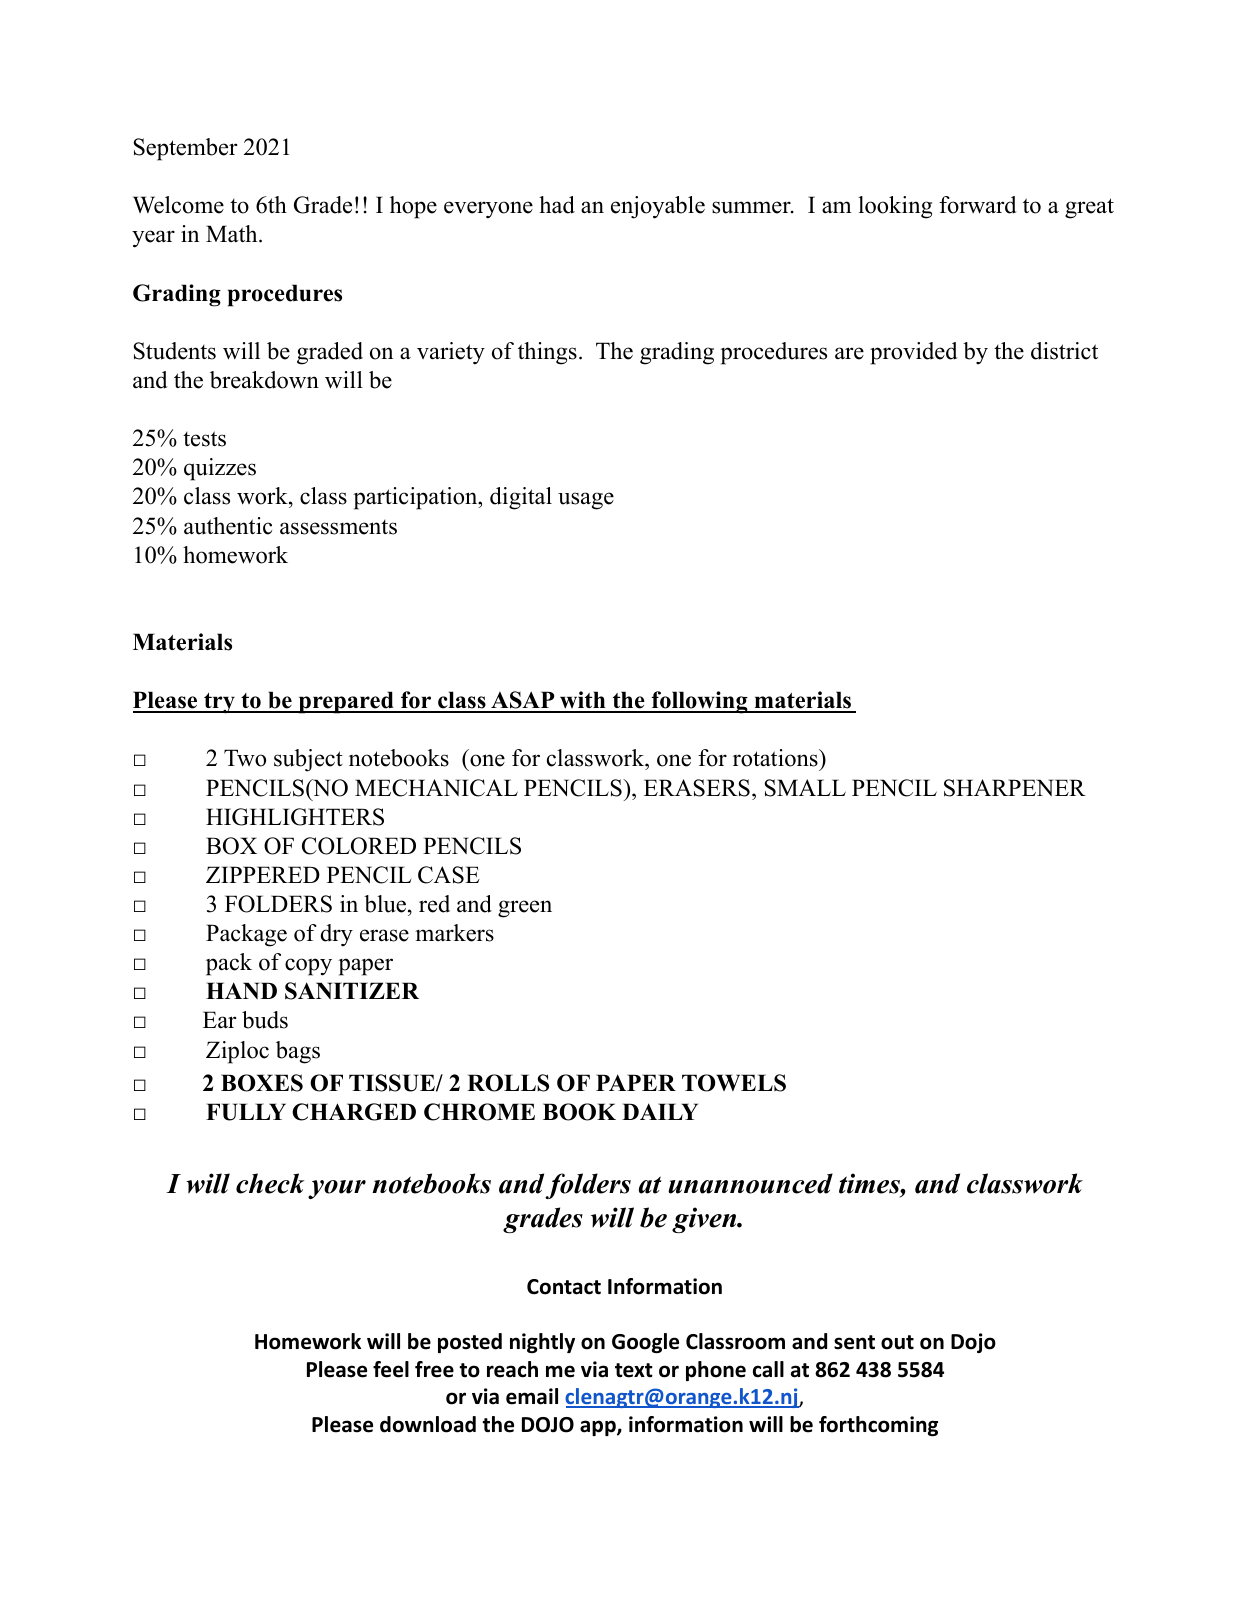  Describe the element at coordinates (658, 207) in the page. I see `enjoyable` at that location.
